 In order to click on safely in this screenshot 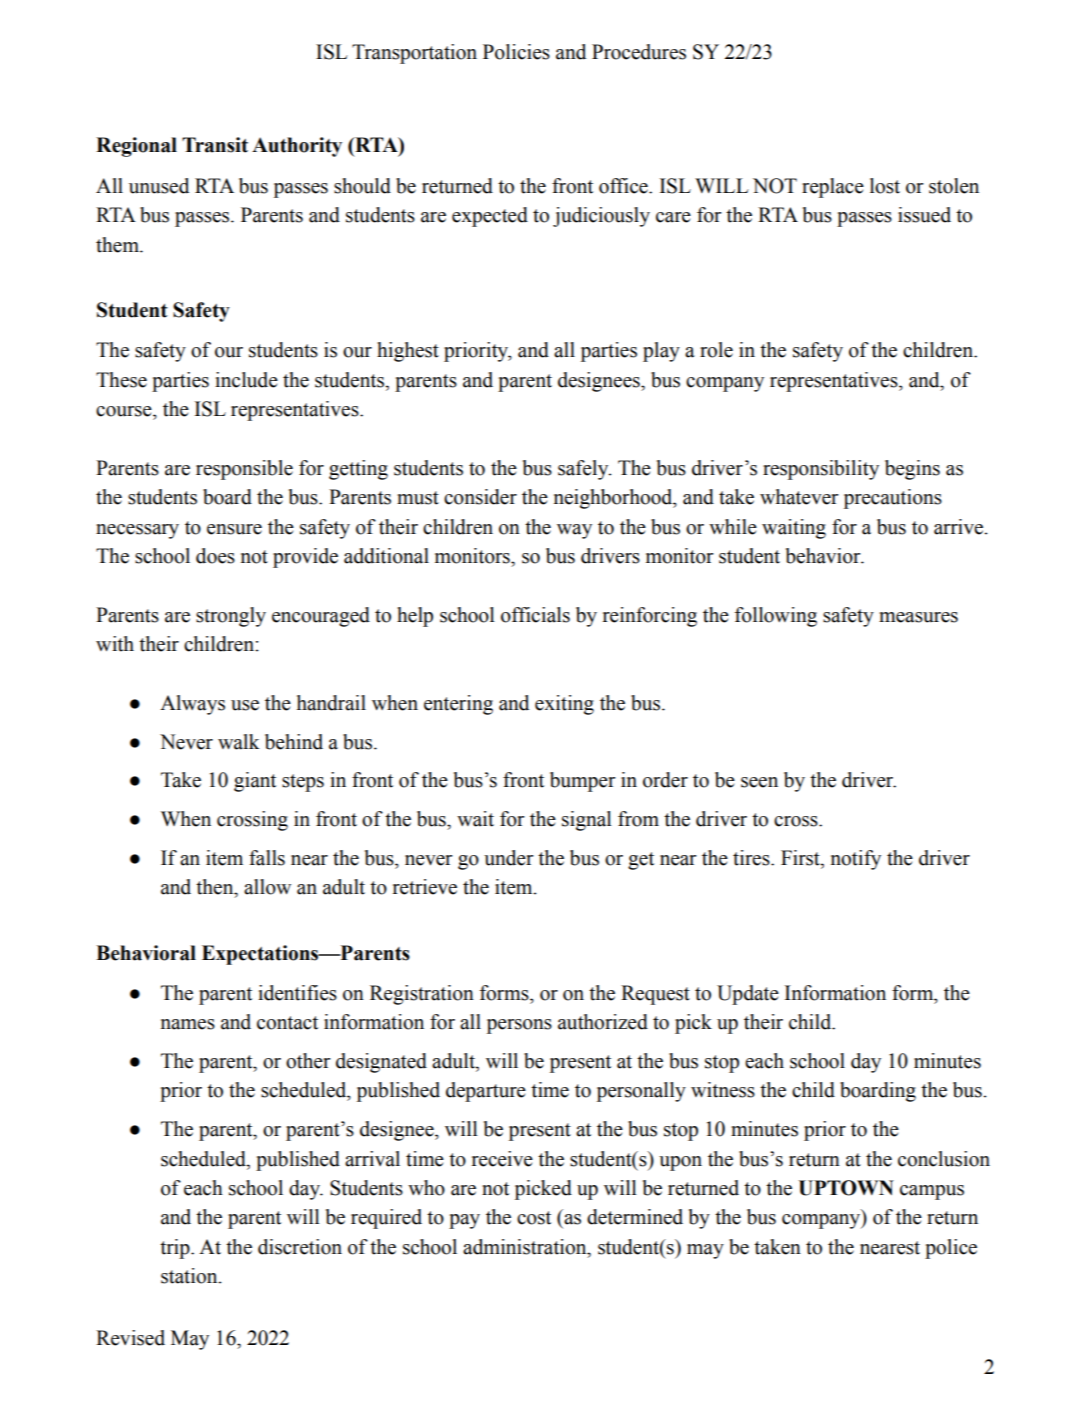, I will do `click(584, 470)`.
